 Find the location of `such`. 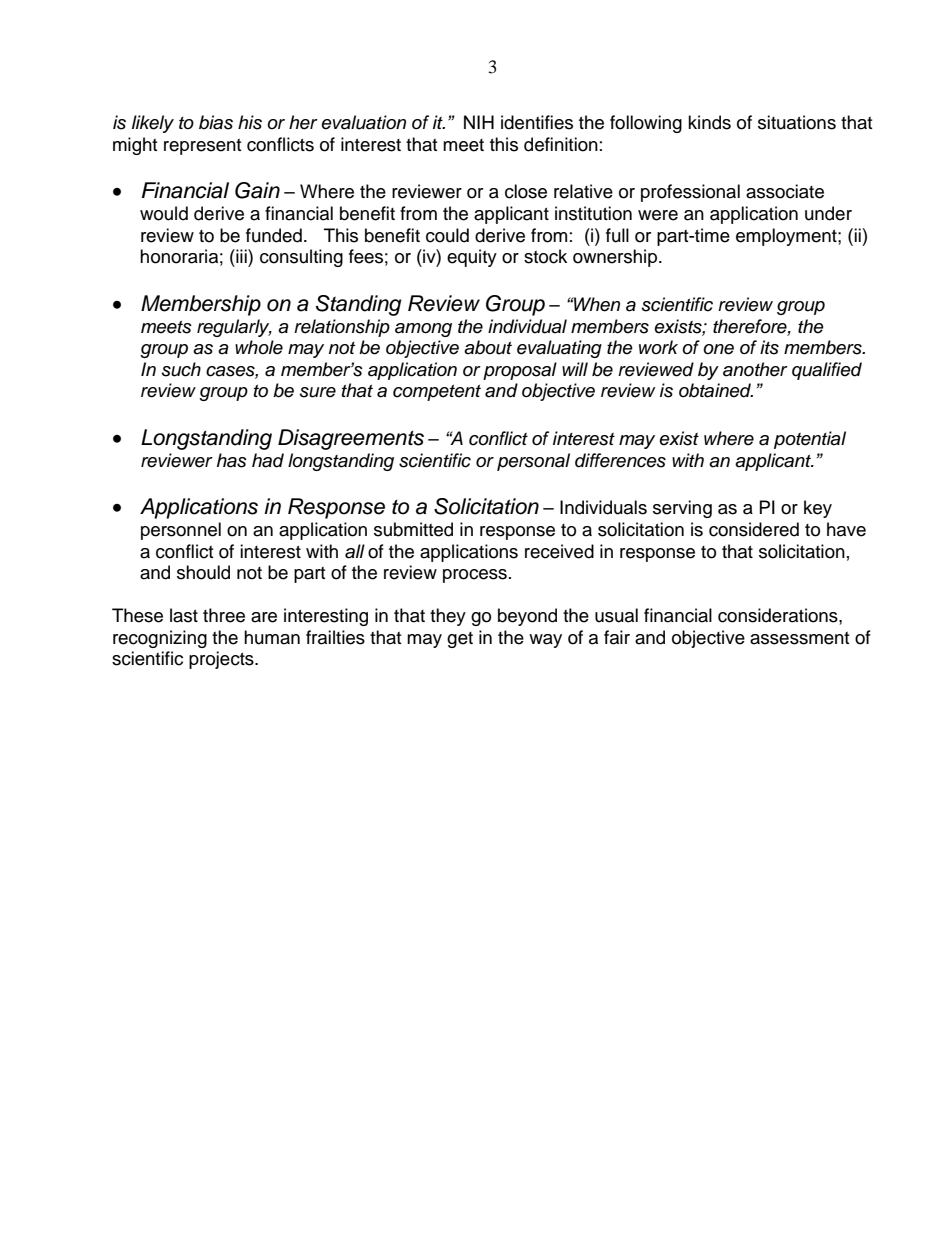

such is located at coordinates (181, 369).
